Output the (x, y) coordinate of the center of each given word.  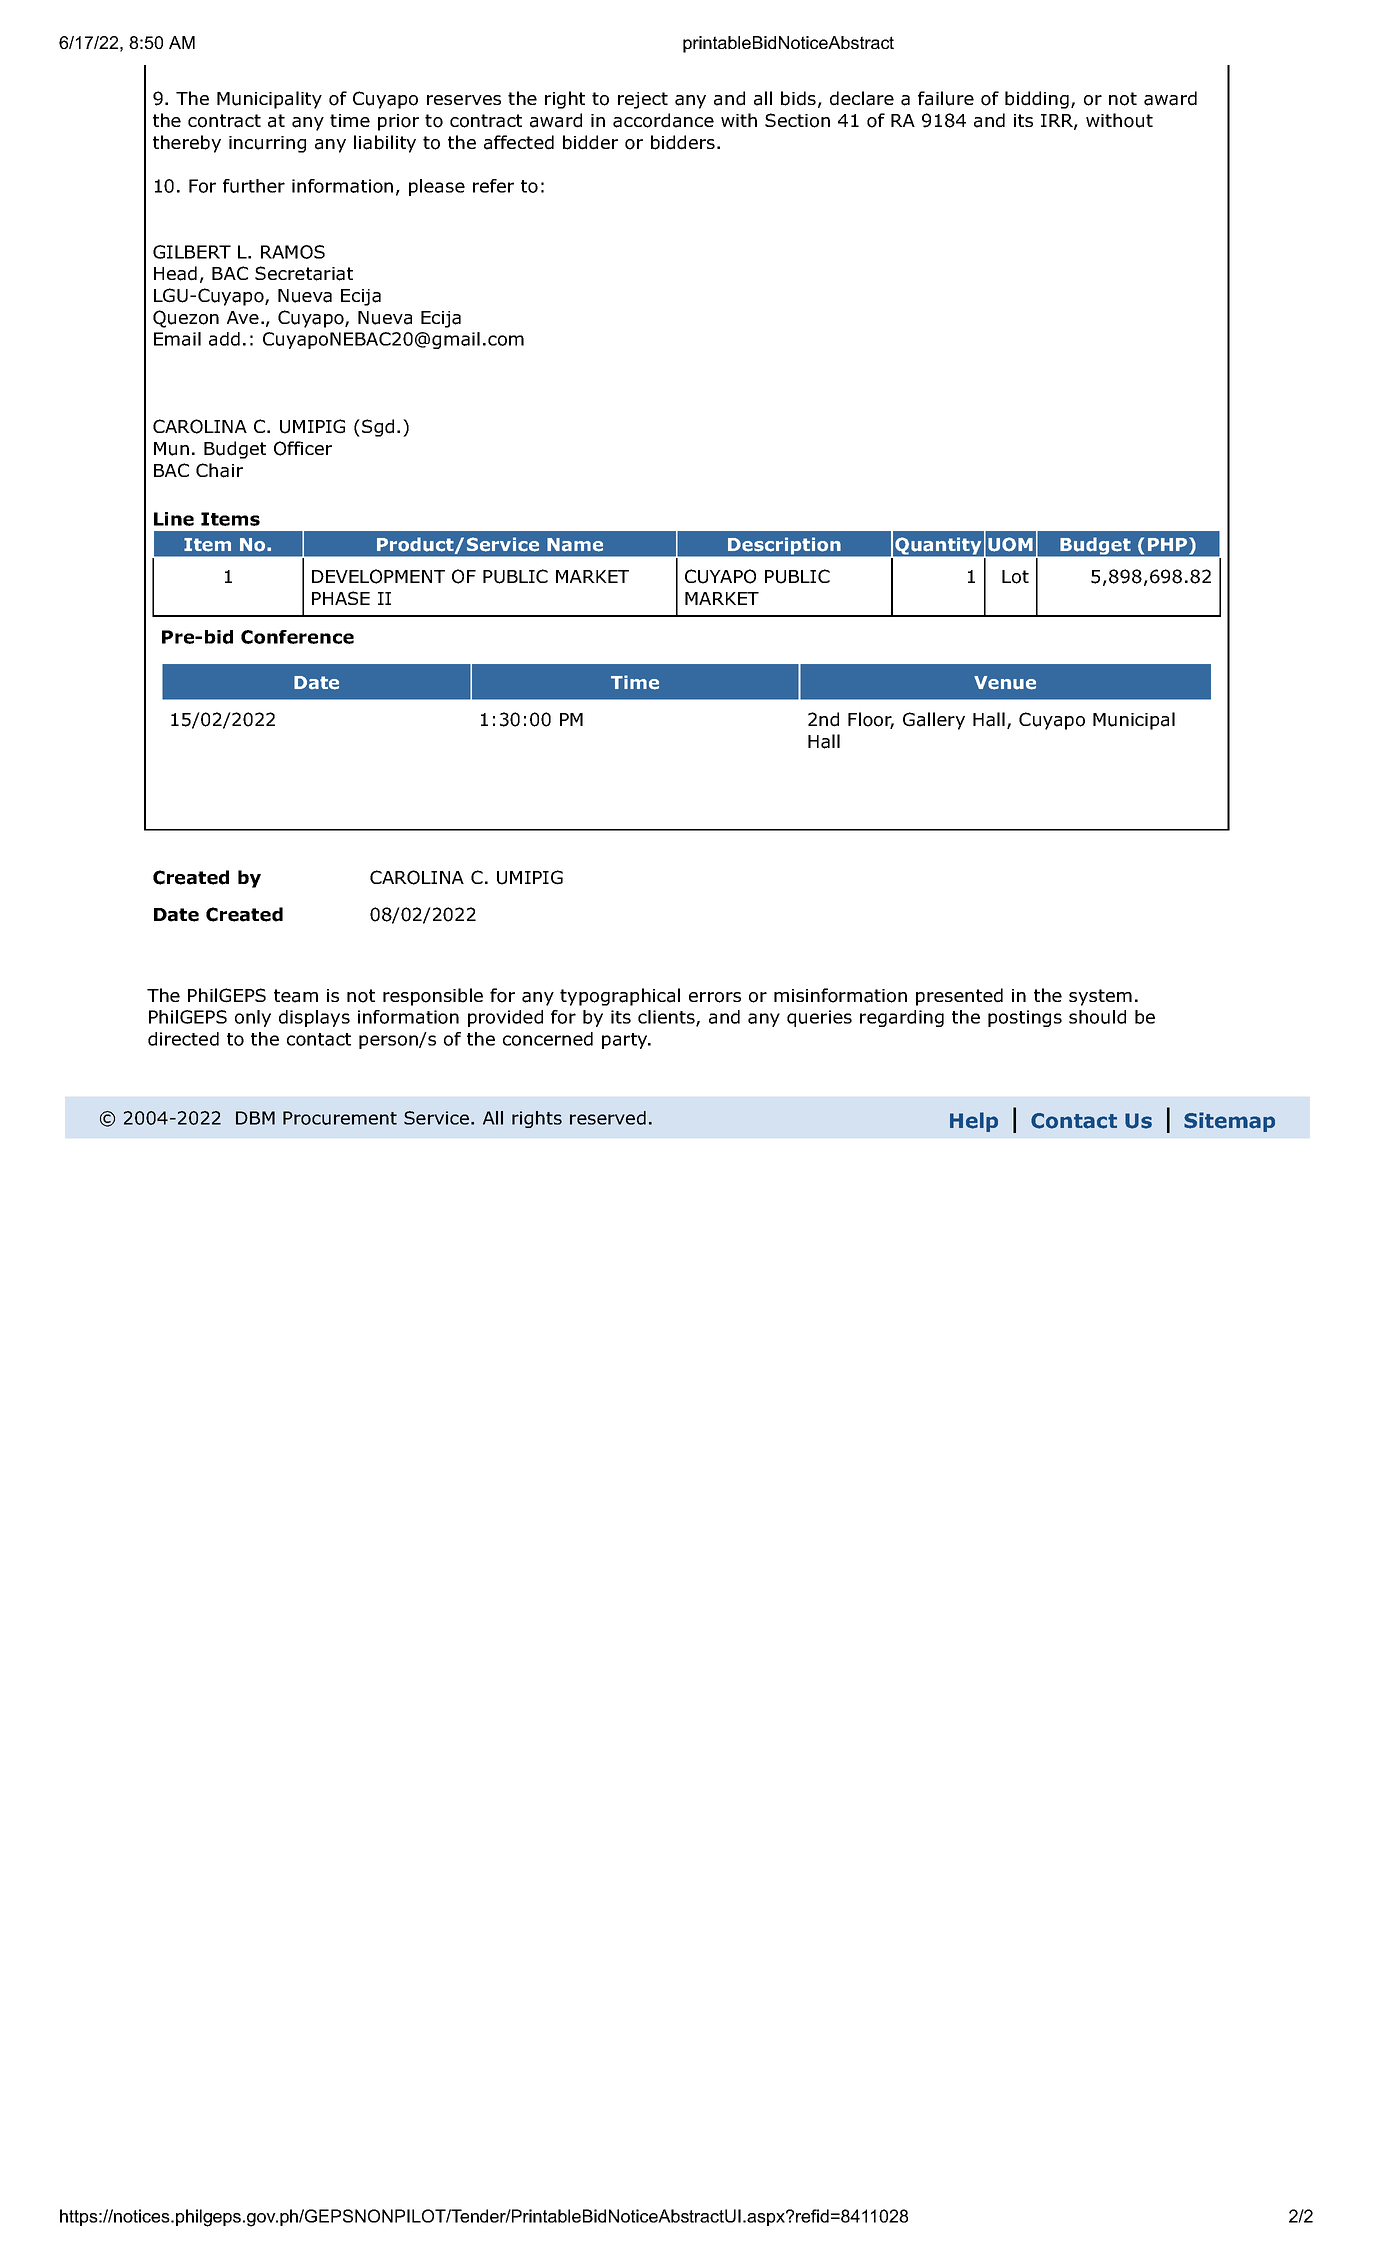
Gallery (934, 721)
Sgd (378, 428)
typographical (620, 997)
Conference (297, 637)
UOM (1010, 544)
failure (946, 98)
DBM (255, 1118)
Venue (1005, 683)
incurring (267, 144)
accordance (663, 120)
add (224, 339)
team (296, 996)
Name (575, 545)
